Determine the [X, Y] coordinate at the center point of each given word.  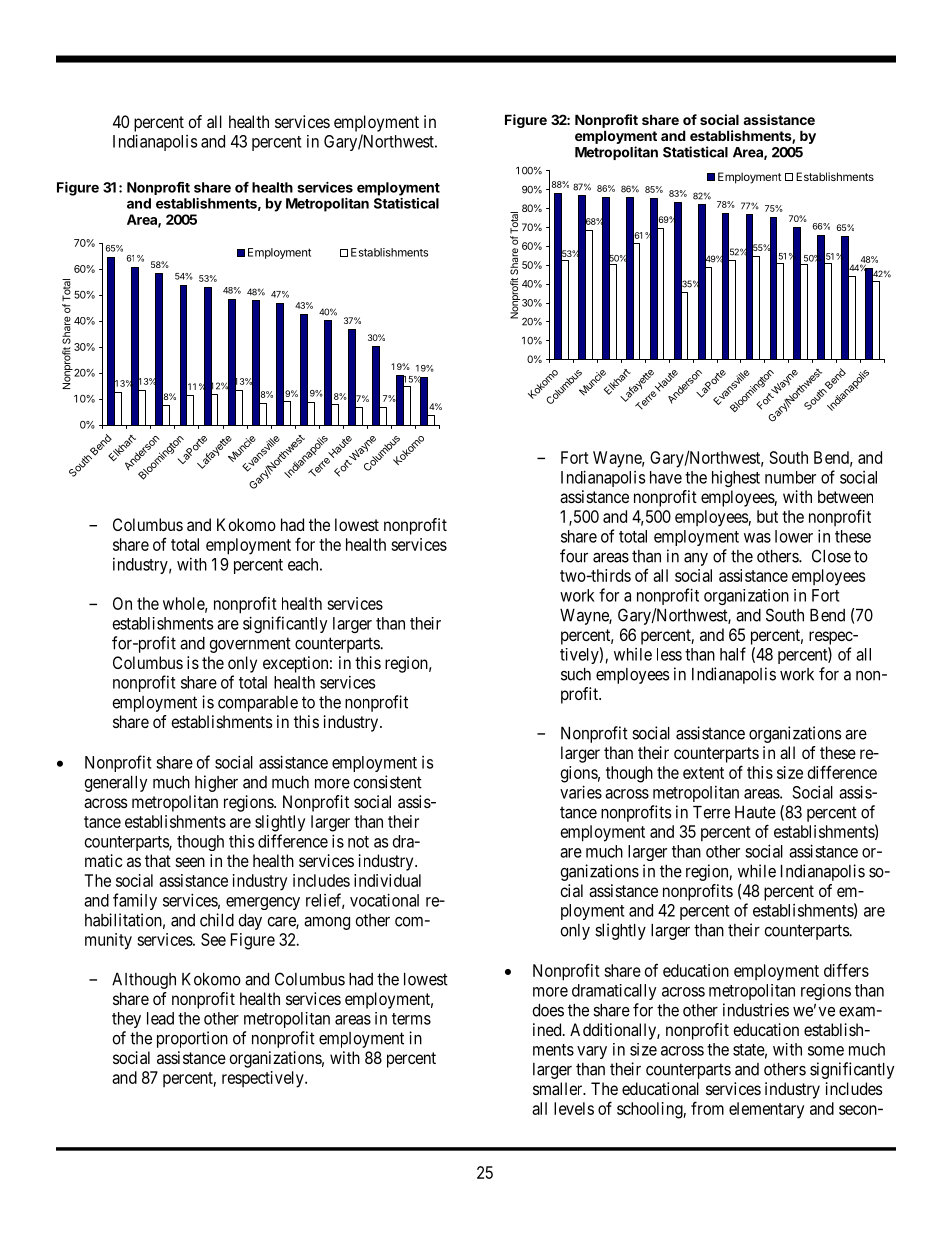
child [217, 920]
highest [736, 479]
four [574, 556]
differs [846, 970]
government [250, 645]
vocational [384, 900]
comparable [258, 704]
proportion [192, 1039]
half [733, 654]
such [576, 674]
